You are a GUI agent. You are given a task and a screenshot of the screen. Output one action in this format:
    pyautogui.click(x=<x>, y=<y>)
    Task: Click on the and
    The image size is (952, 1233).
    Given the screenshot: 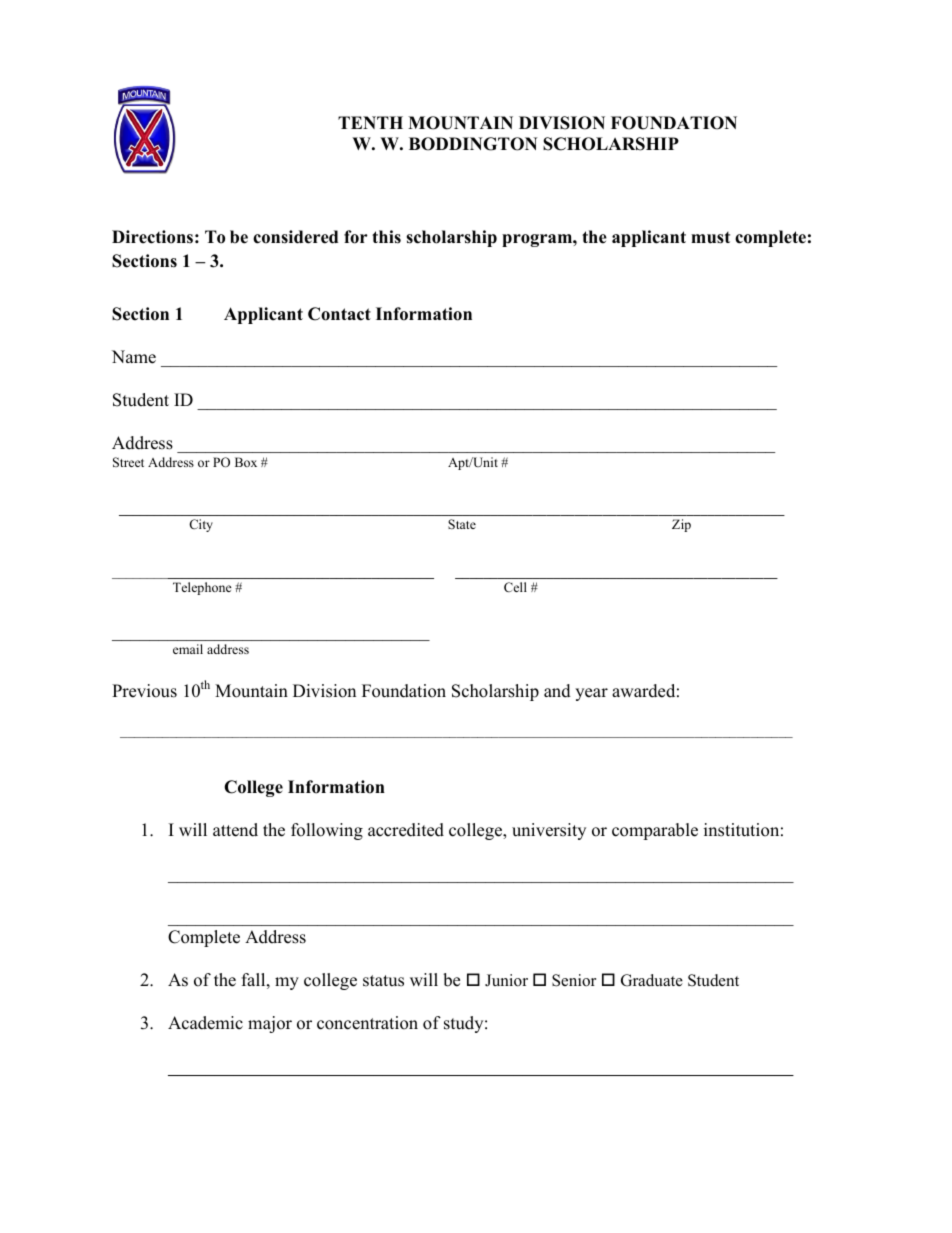 What is the action you would take?
    pyautogui.click(x=557, y=691)
